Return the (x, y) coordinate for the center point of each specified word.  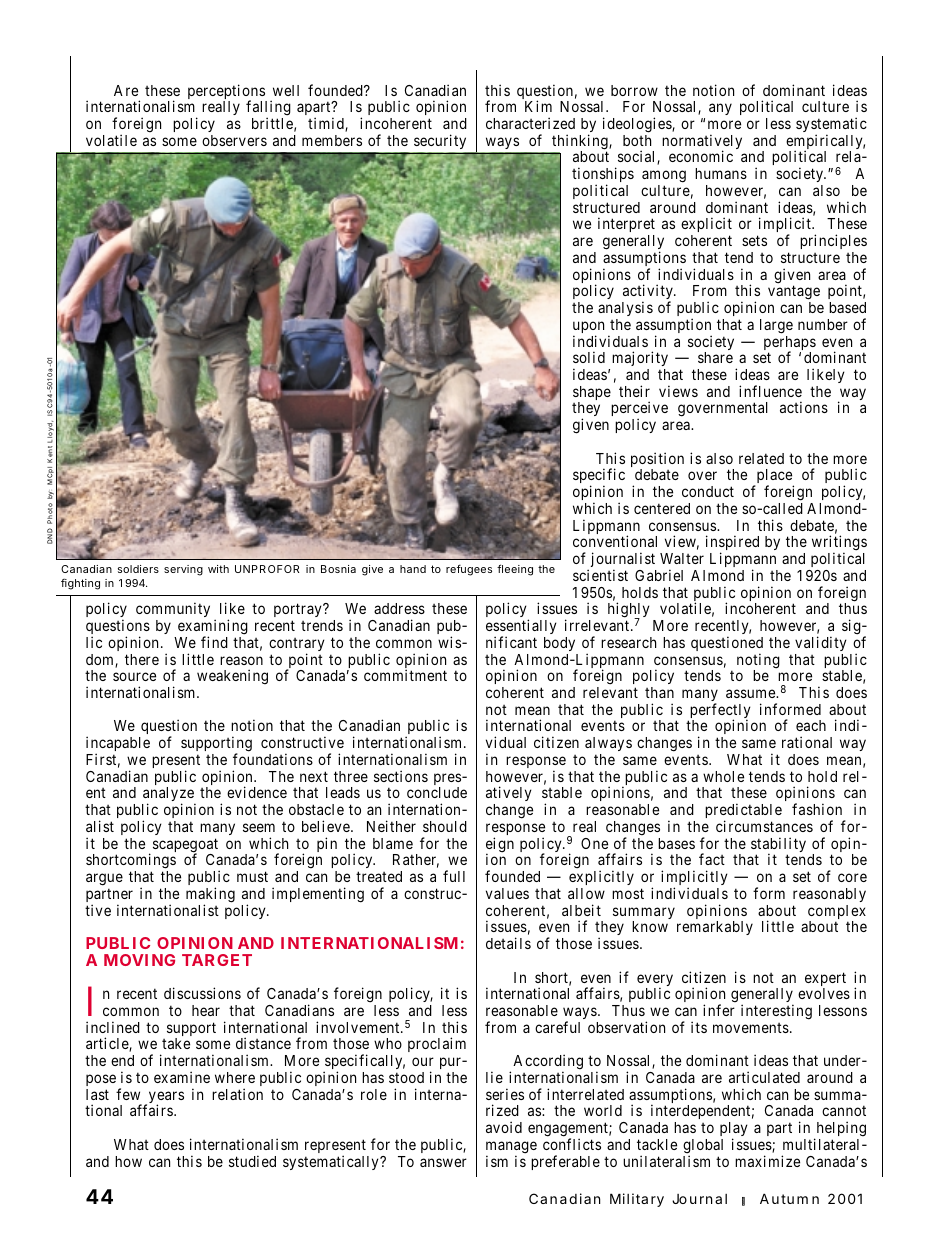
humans (721, 173)
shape (592, 394)
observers (234, 140)
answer (443, 1162)
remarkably (715, 928)
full (454, 876)
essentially (521, 628)
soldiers (138, 569)
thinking (581, 143)
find (214, 642)
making (210, 896)
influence (770, 391)
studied (252, 1161)
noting (758, 662)
